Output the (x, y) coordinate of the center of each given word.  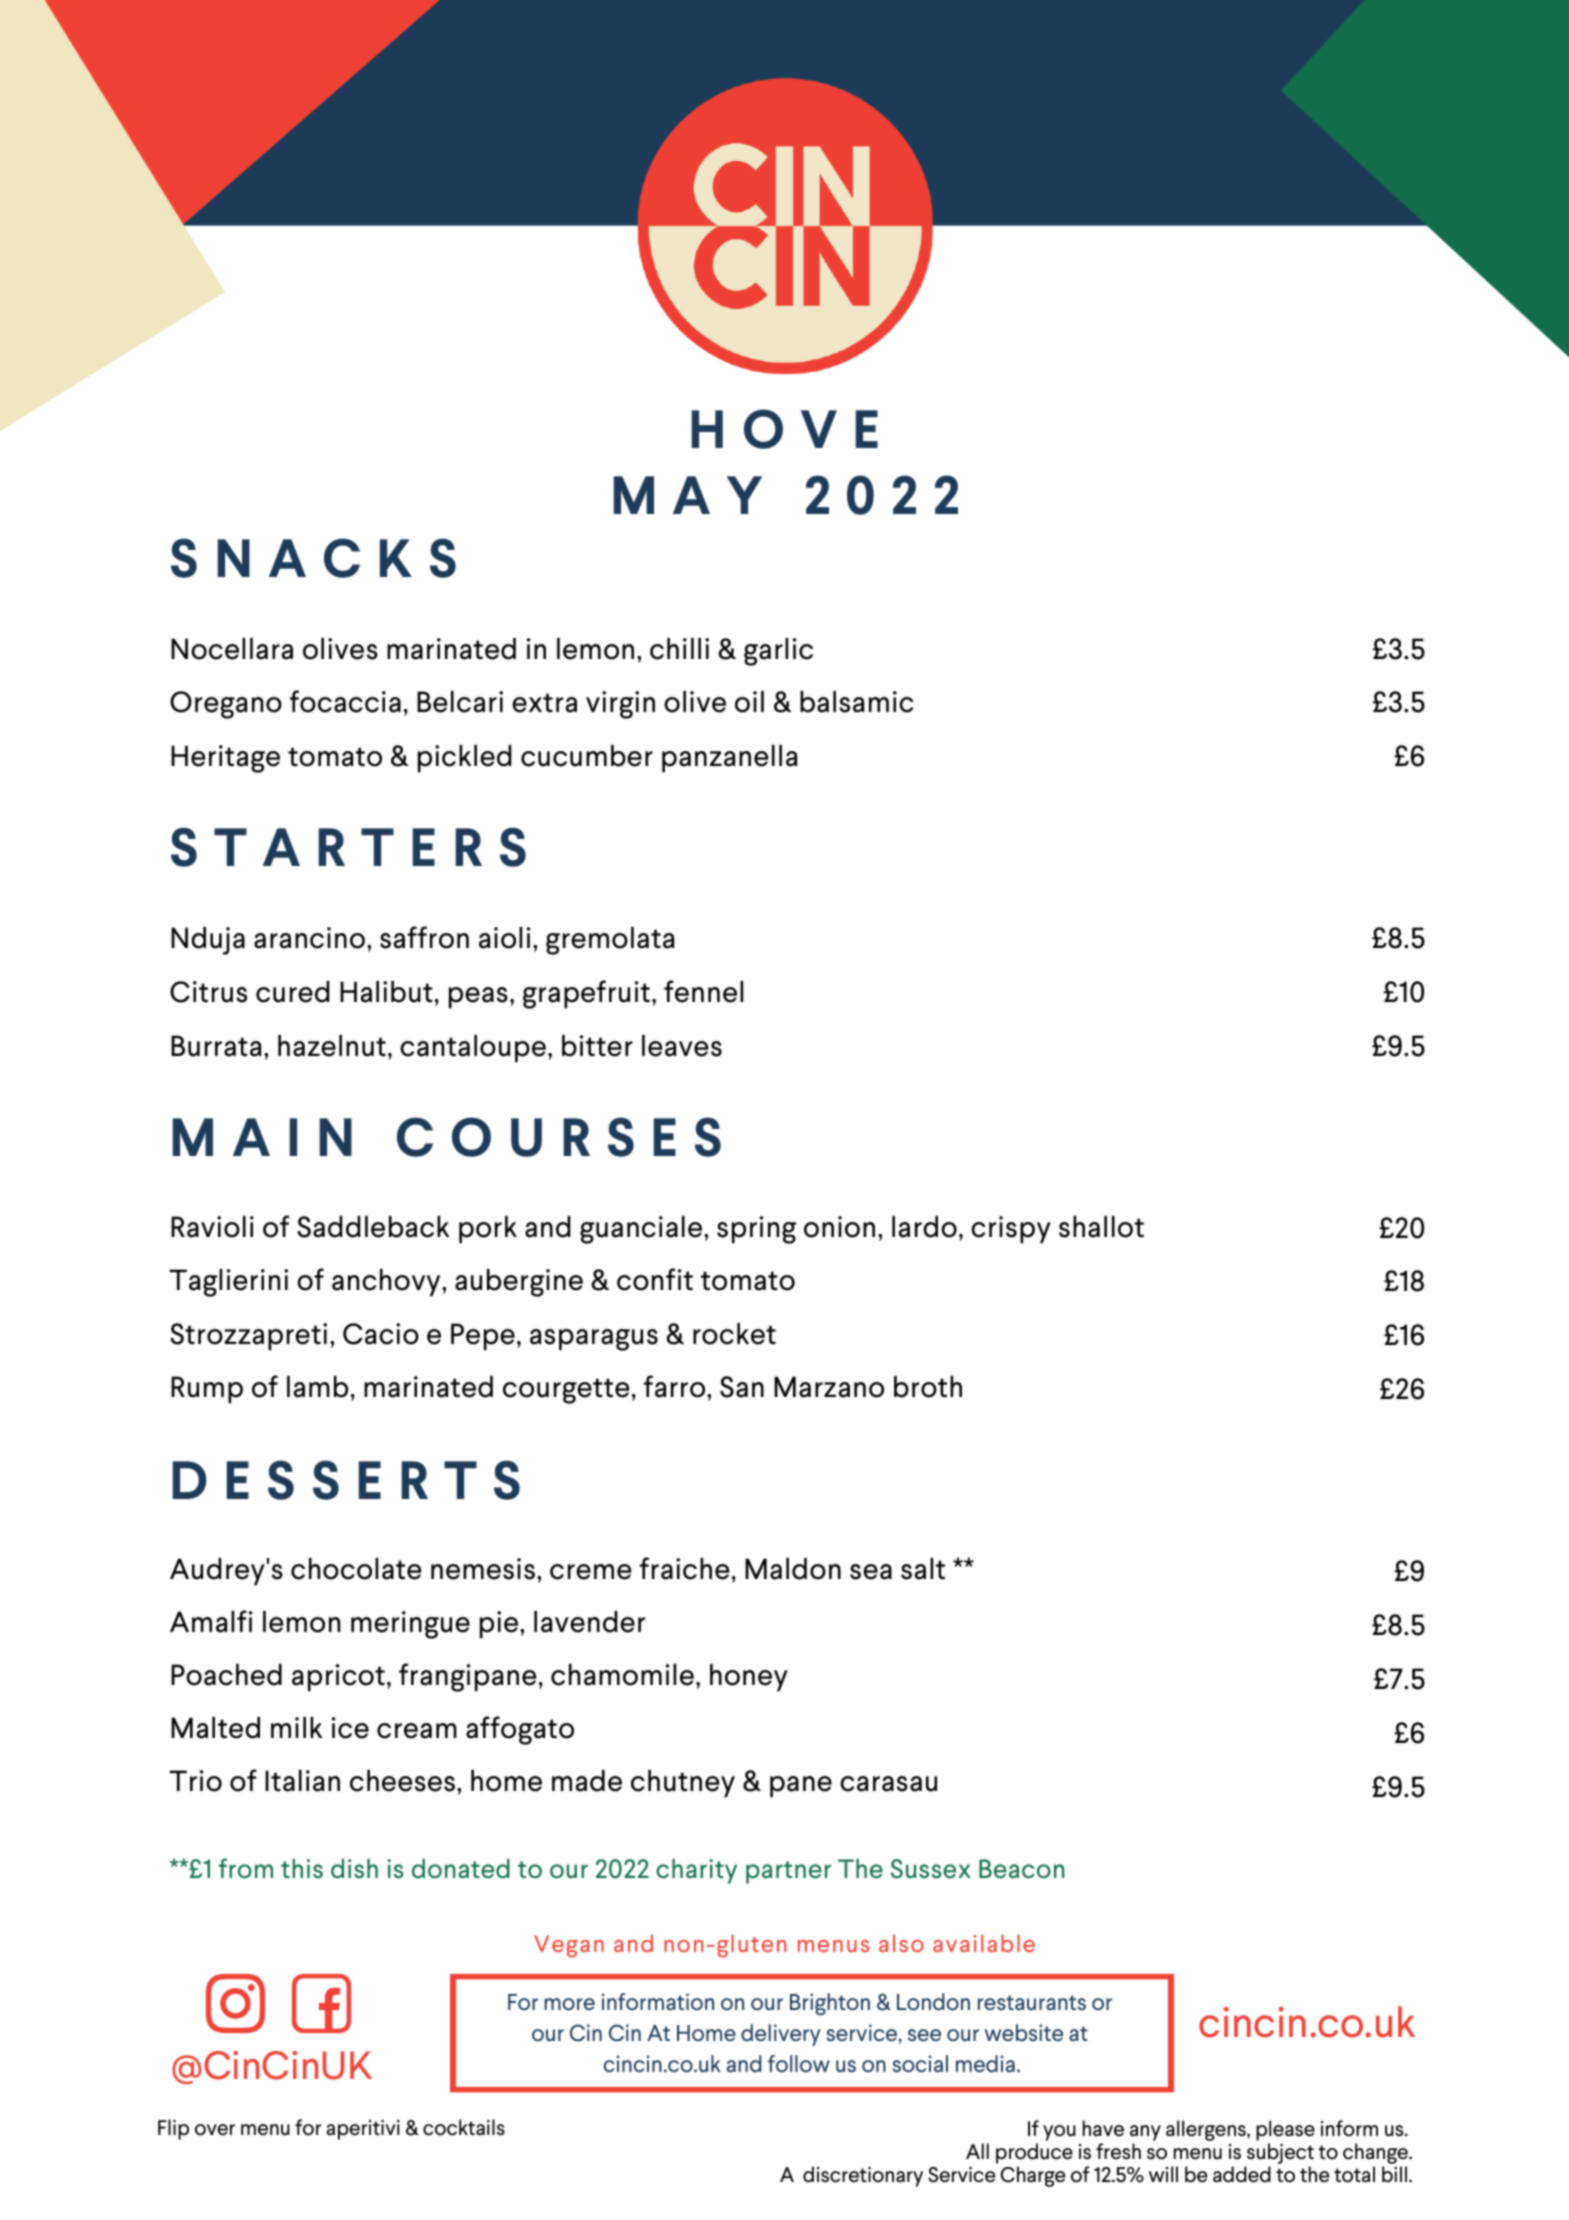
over (215, 2130)
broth (928, 1387)
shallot (1101, 1227)
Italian (302, 1781)
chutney (683, 1784)
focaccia (345, 701)
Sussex (931, 1869)
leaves (682, 1046)
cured (293, 992)
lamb (317, 1387)
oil (749, 702)
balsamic (856, 702)
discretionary (863, 2176)
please (1285, 2130)
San (742, 1387)
